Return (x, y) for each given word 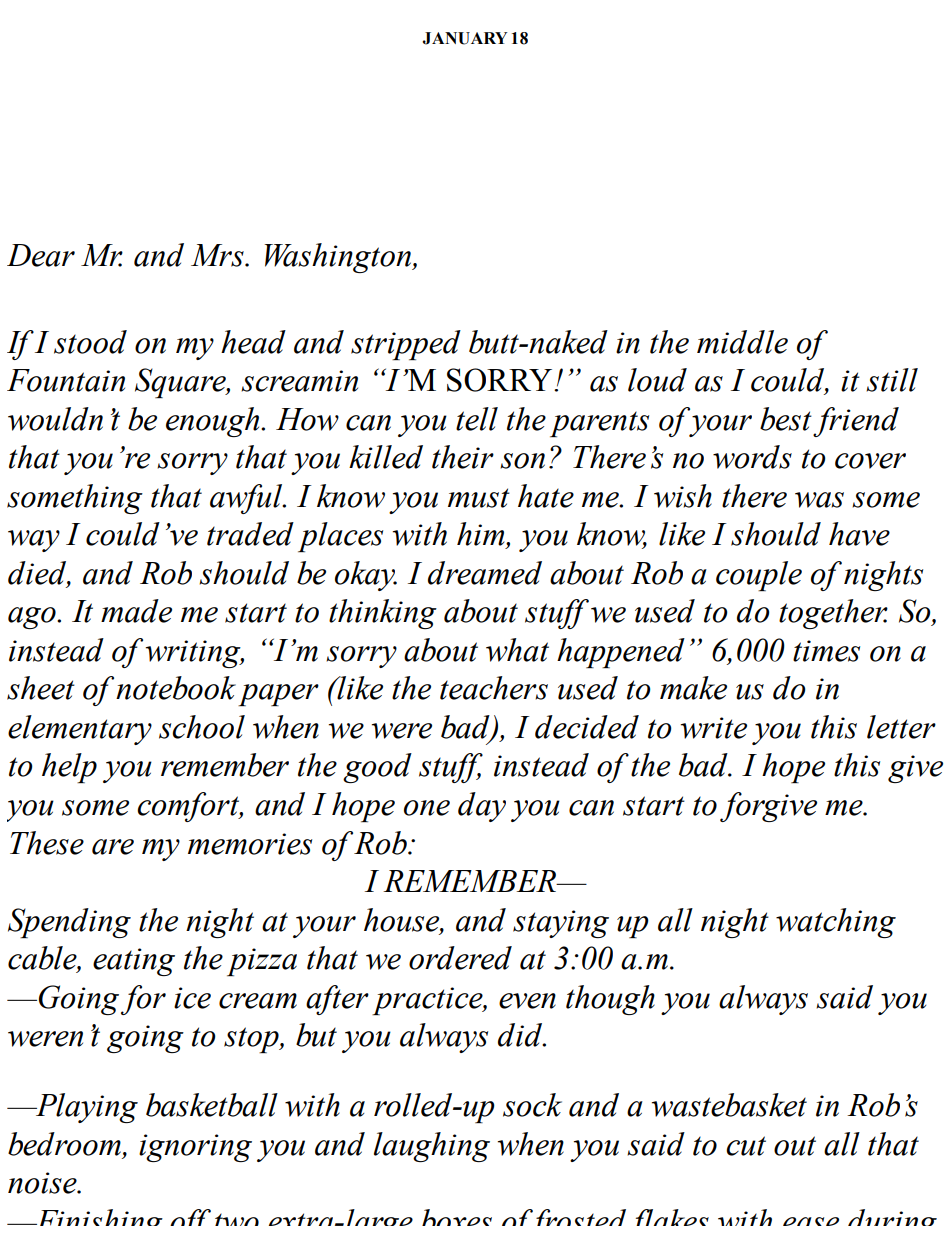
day (482, 807)
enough (214, 422)
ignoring (195, 1148)
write (714, 728)
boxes (457, 1217)
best (786, 419)
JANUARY (464, 38)
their (463, 457)
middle (742, 342)
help (69, 768)
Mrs (218, 255)
